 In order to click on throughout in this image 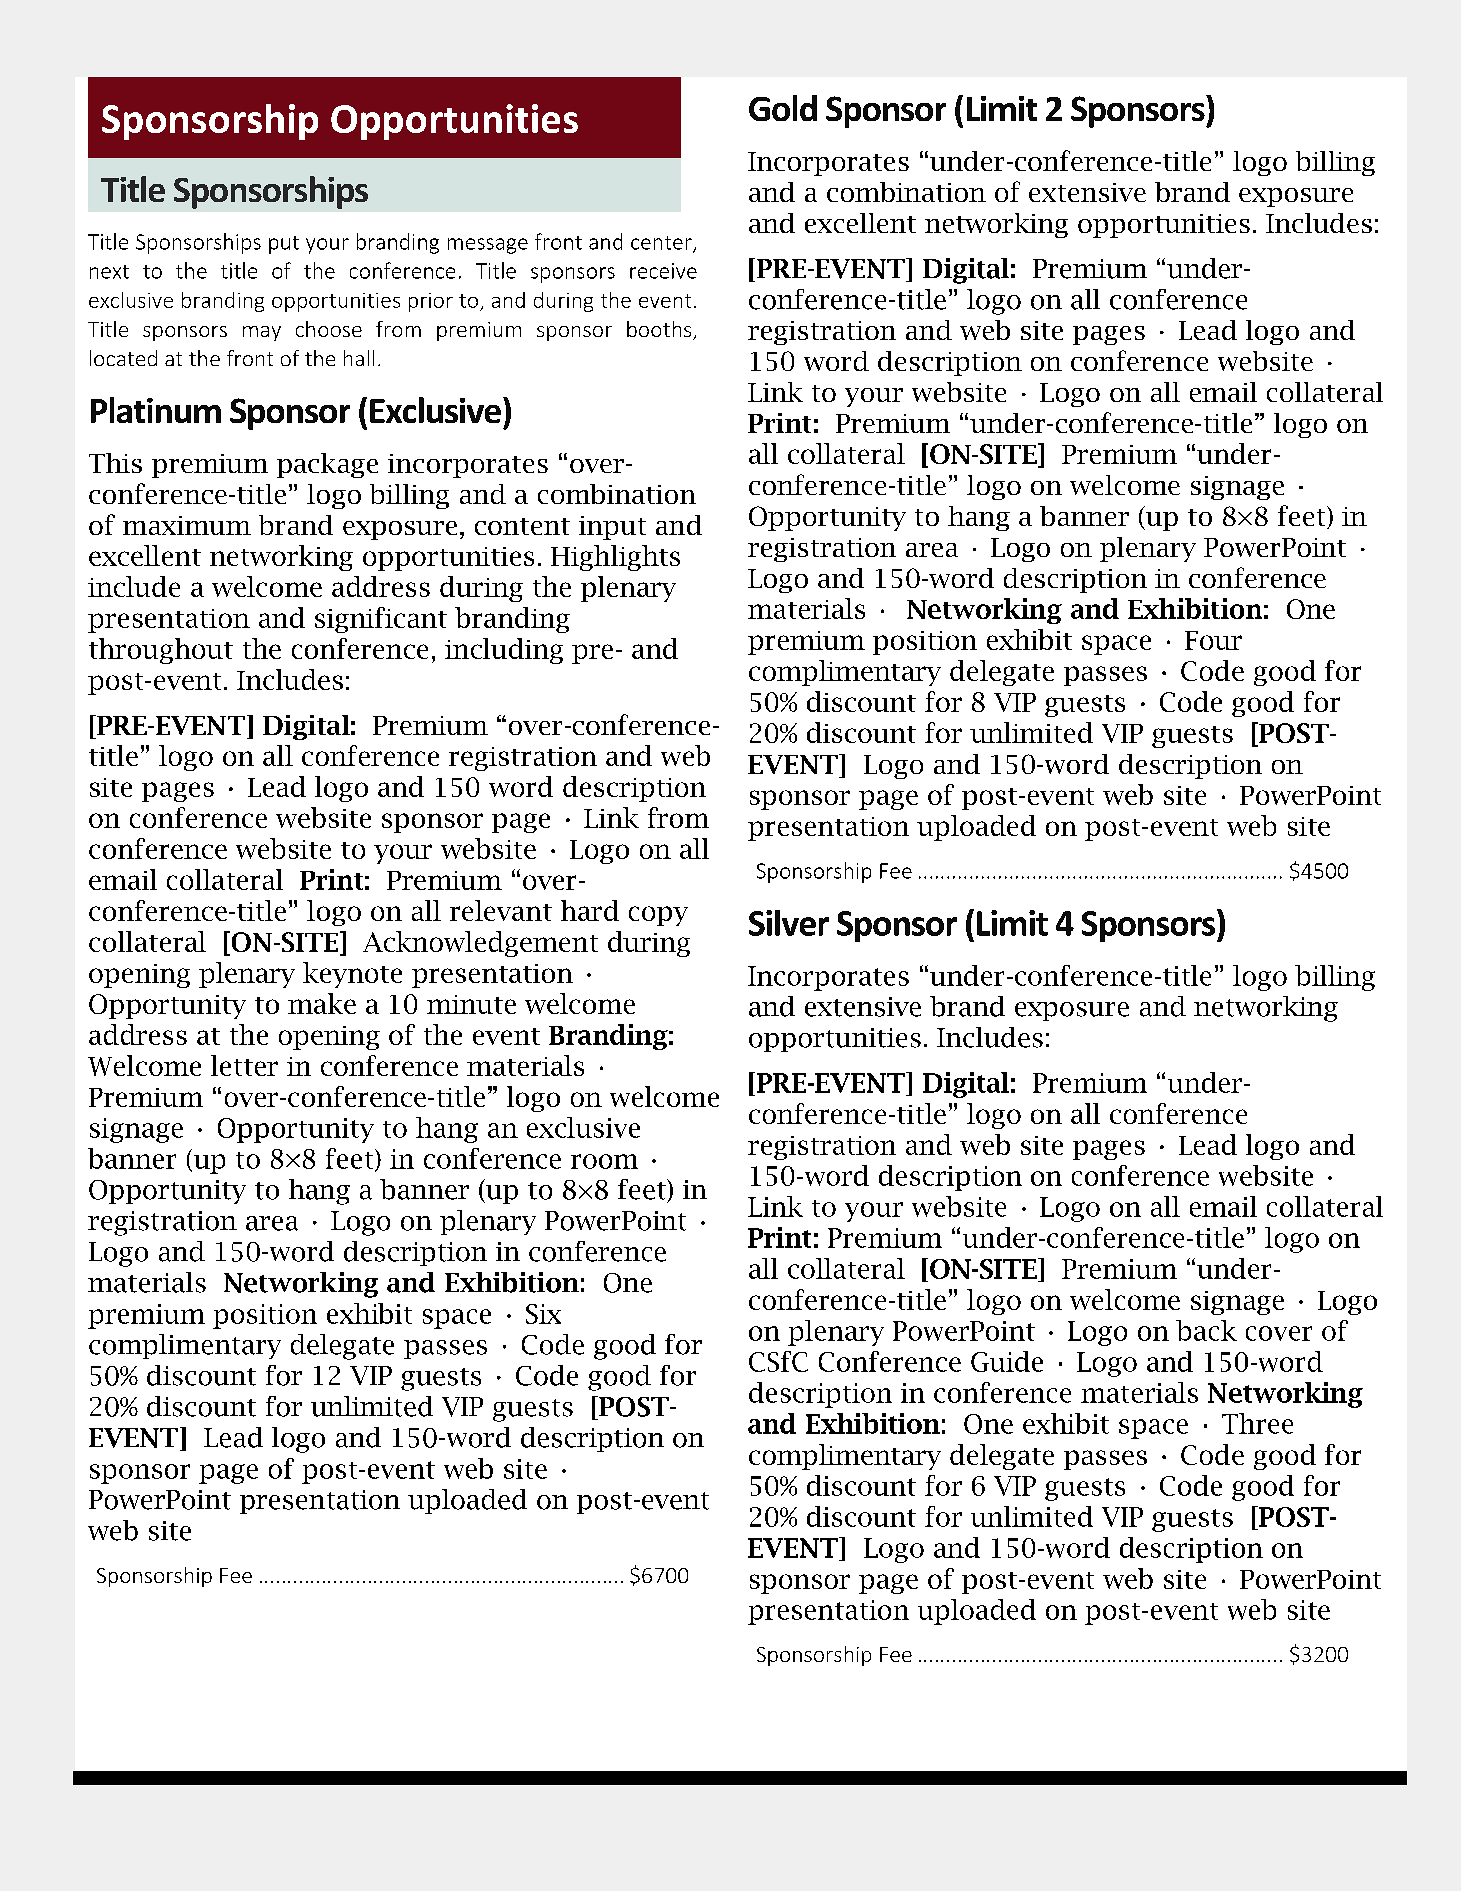, I will do `click(161, 651)`.
